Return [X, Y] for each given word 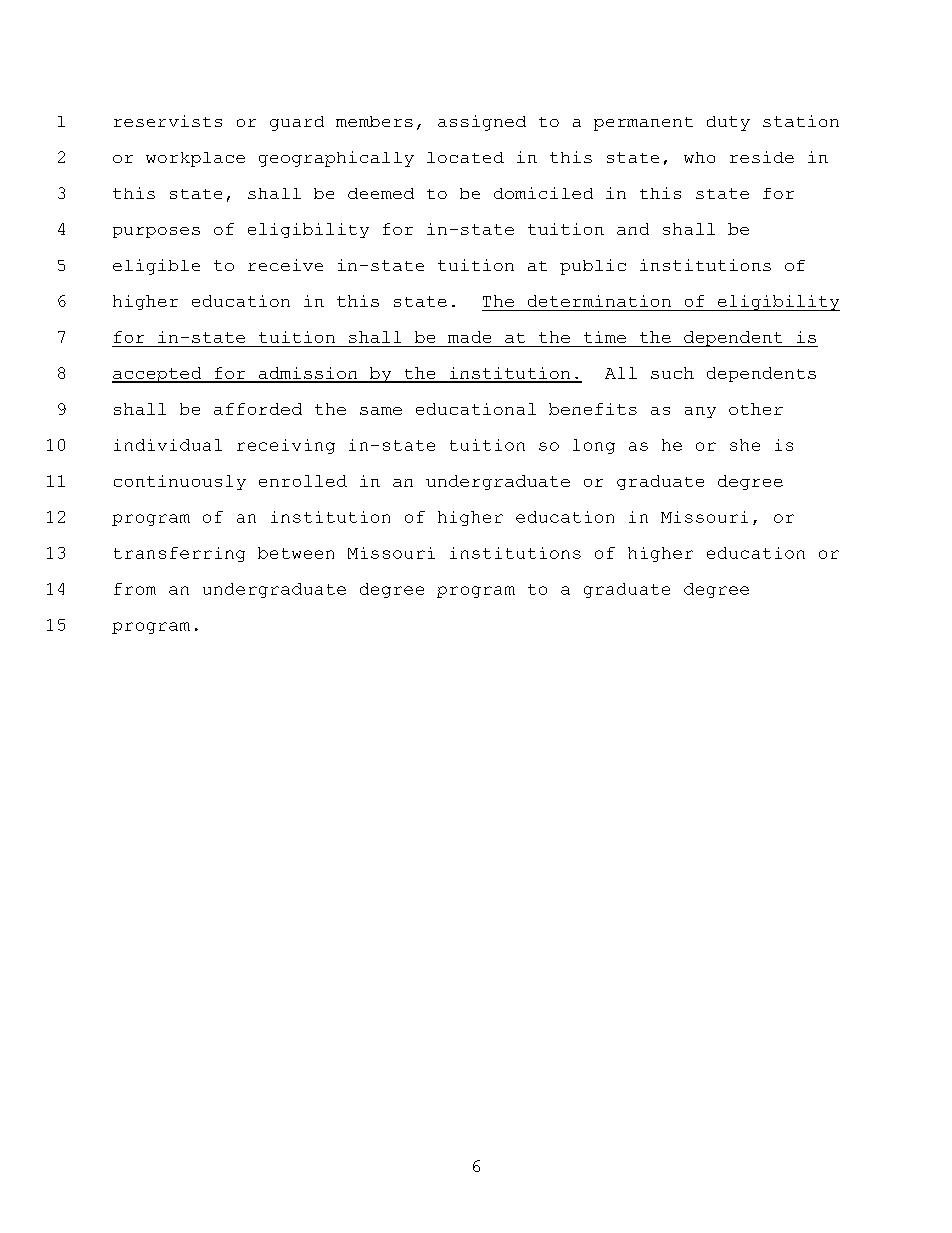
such [672, 373]
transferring [179, 554]
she [745, 445]
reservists [168, 121]
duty [728, 123]
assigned [482, 123]
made [469, 337]
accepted [158, 375]
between [296, 553]
